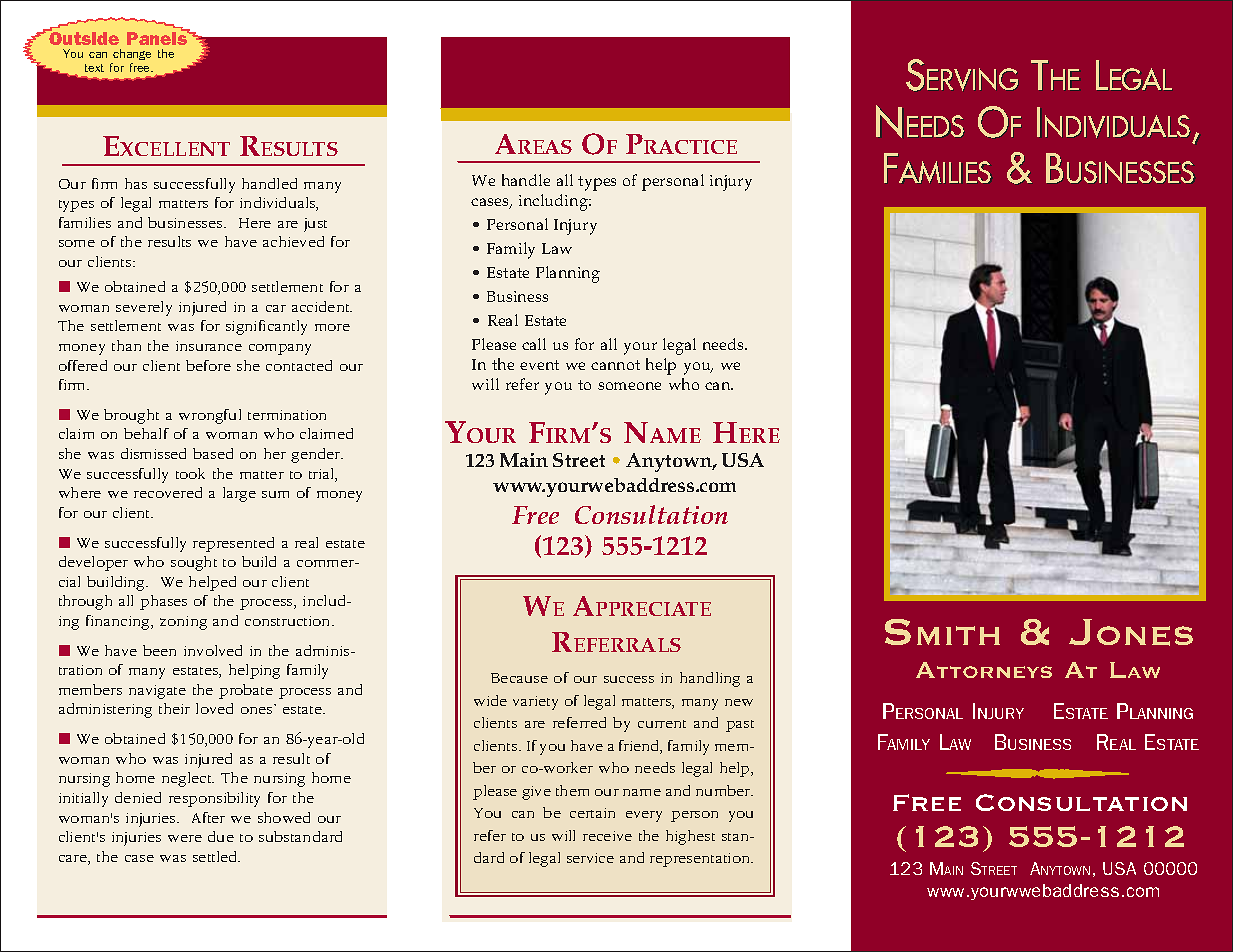  I want to click on more, so click(332, 327).
